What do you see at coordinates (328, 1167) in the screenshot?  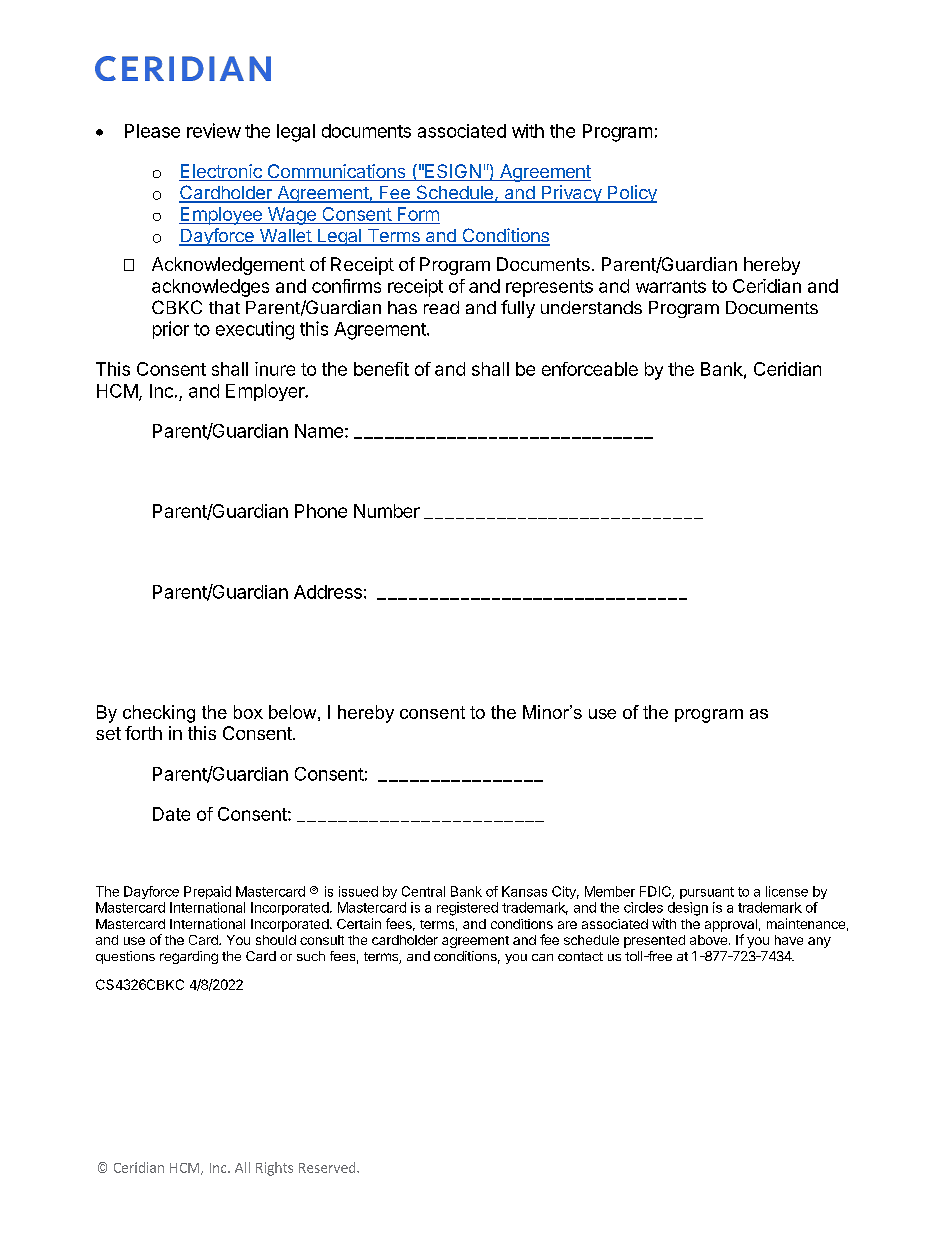 I see `Reserved` at bounding box center [328, 1167].
